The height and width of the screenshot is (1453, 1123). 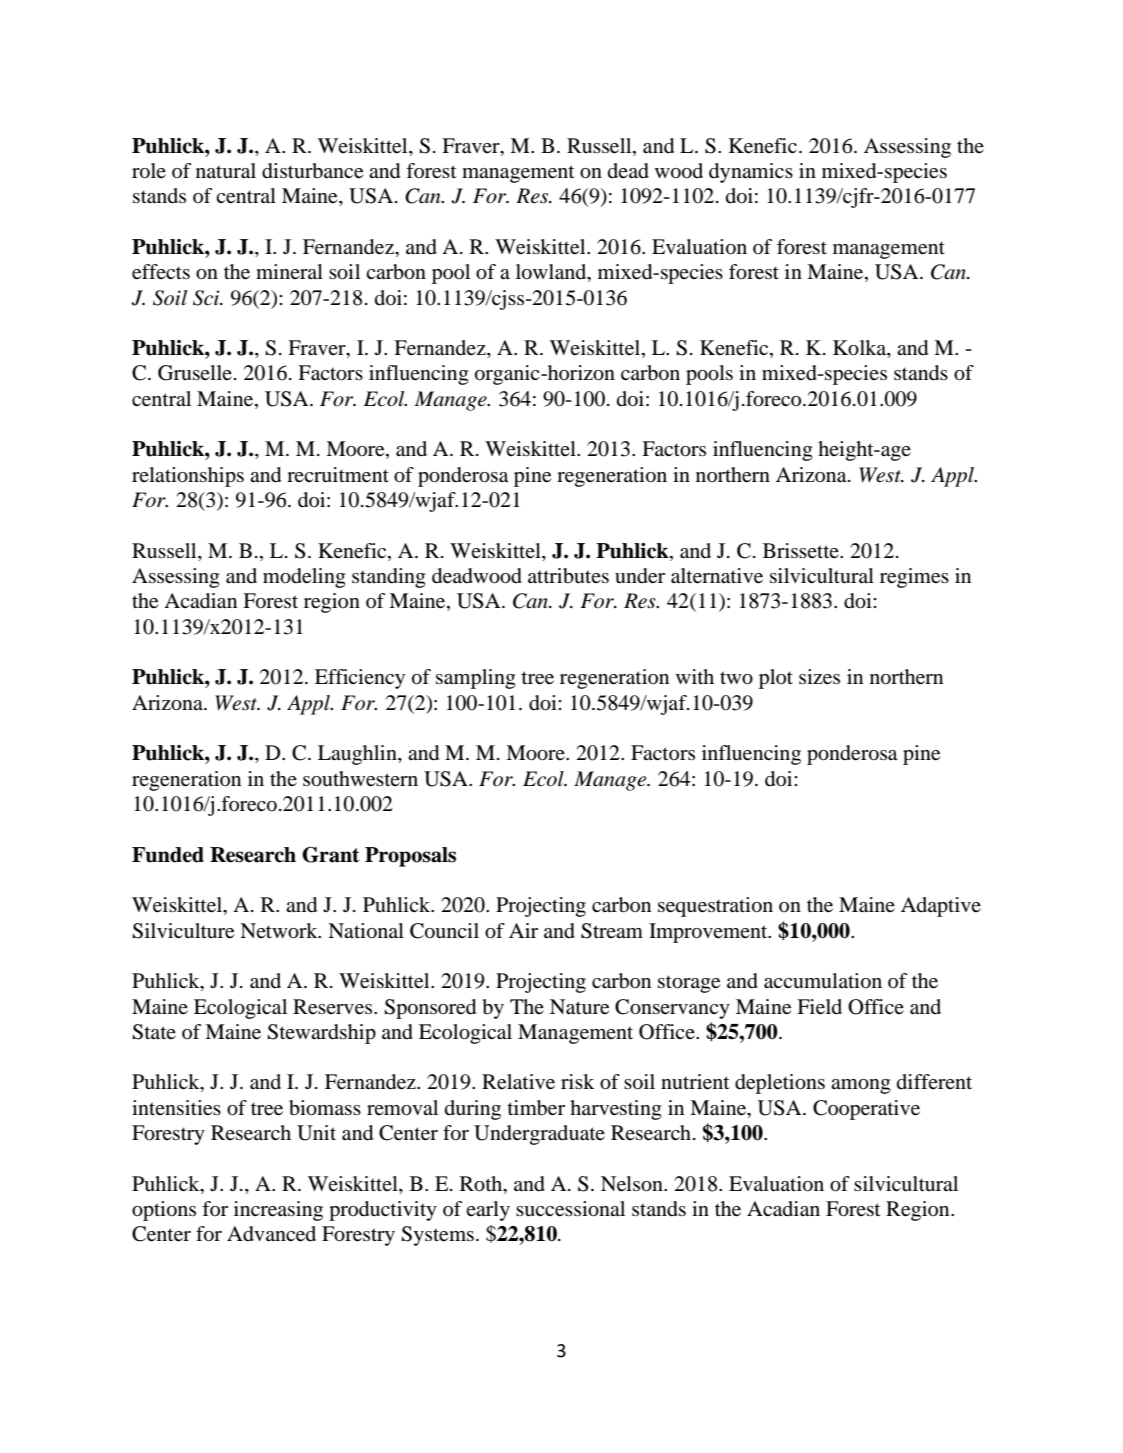 I want to click on lowland, so click(x=552, y=273).
